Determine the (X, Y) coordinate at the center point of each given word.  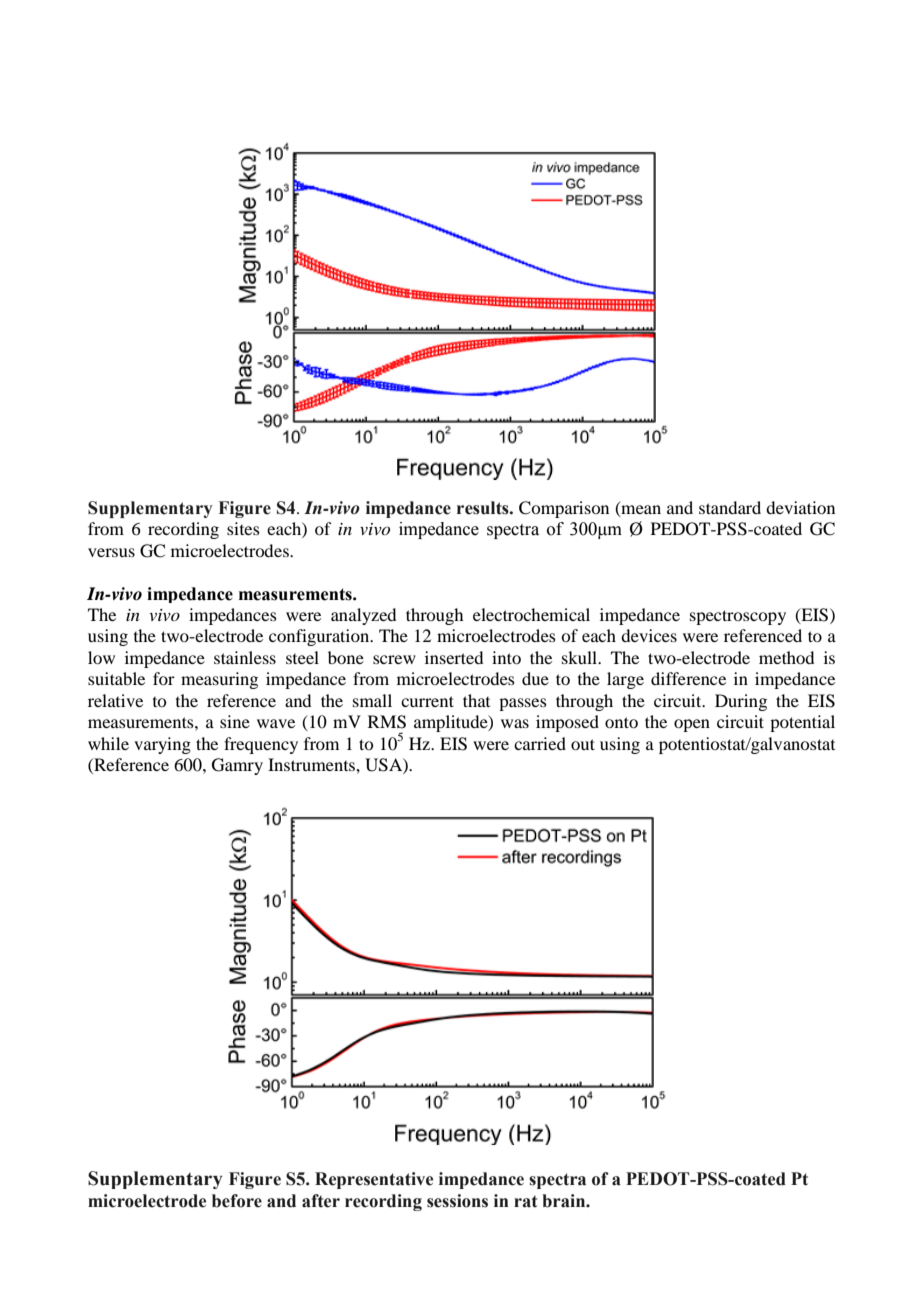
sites (243, 528)
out (583, 744)
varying (162, 745)
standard (730, 507)
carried (540, 743)
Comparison (564, 509)
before (237, 1201)
